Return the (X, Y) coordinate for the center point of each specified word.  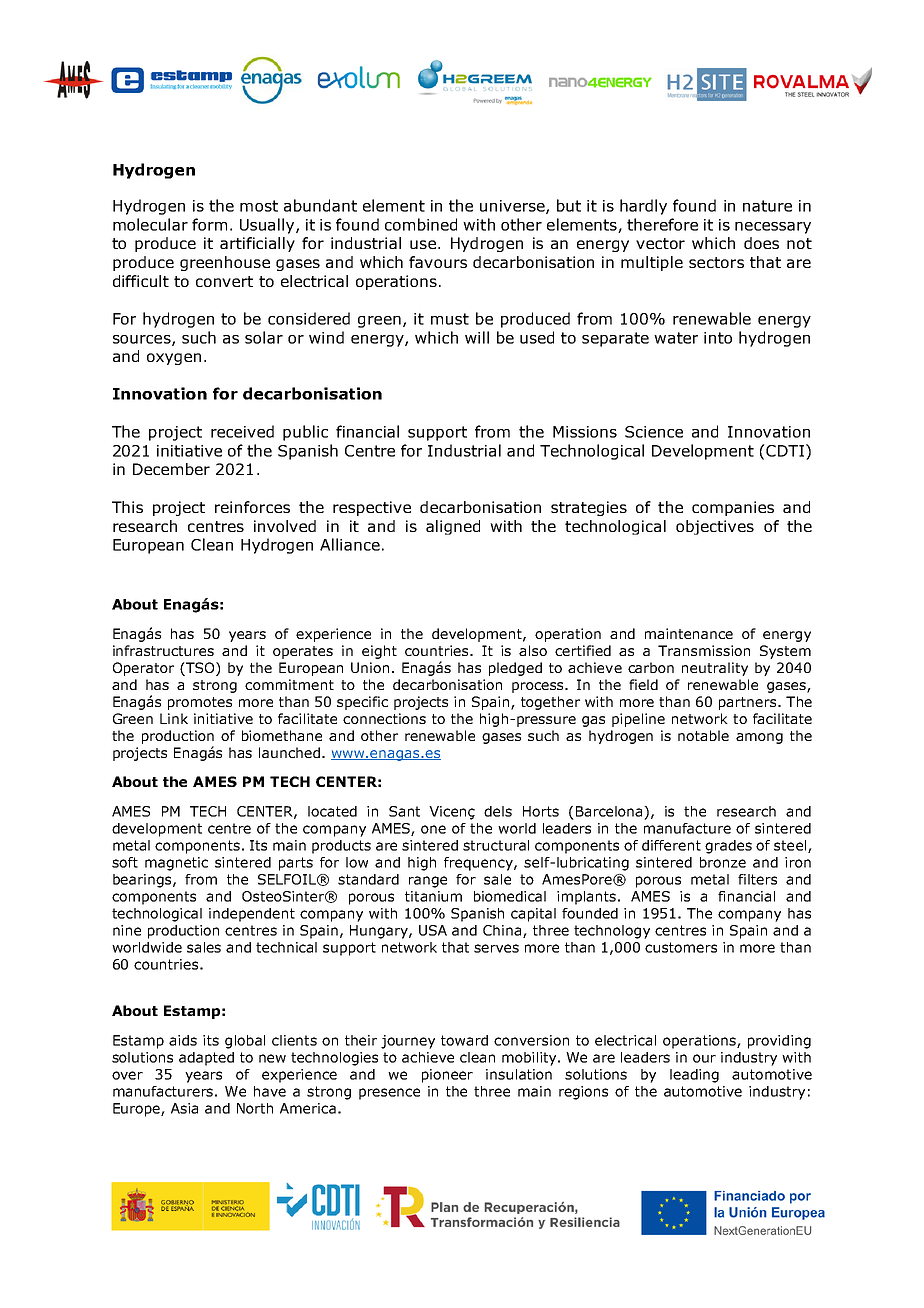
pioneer (447, 1076)
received (242, 431)
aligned (453, 527)
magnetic (176, 864)
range (428, 882)
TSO (200, 669)
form (209, 224)
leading (694, 1076)
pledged (515, 669)
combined (421, 224)
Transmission (704, 650)
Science (654, 432)
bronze (723, 862)
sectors (716, 262)
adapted (206, 1059)
